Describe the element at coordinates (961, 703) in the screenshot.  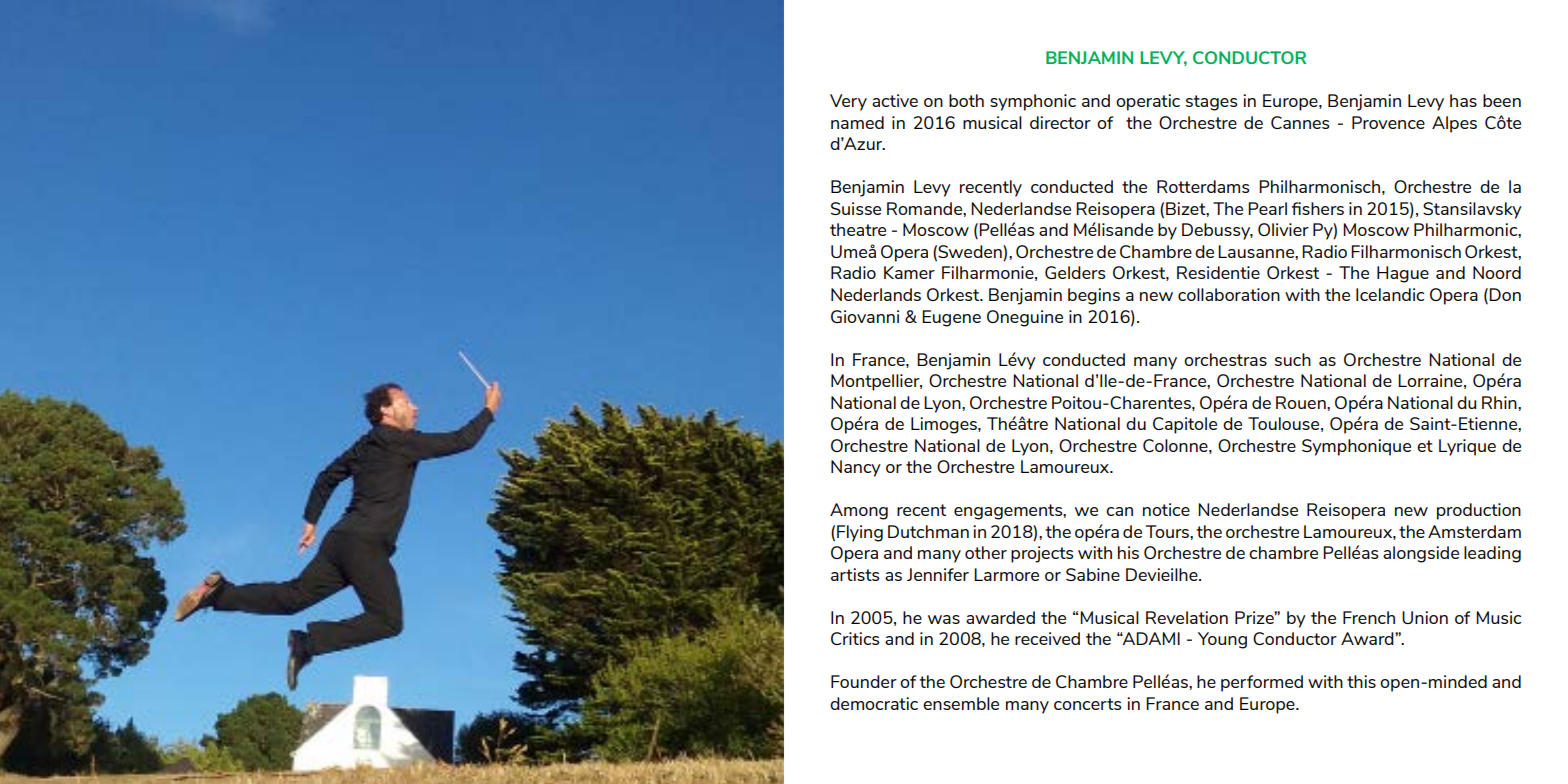
I see `ensemble` at that location.
